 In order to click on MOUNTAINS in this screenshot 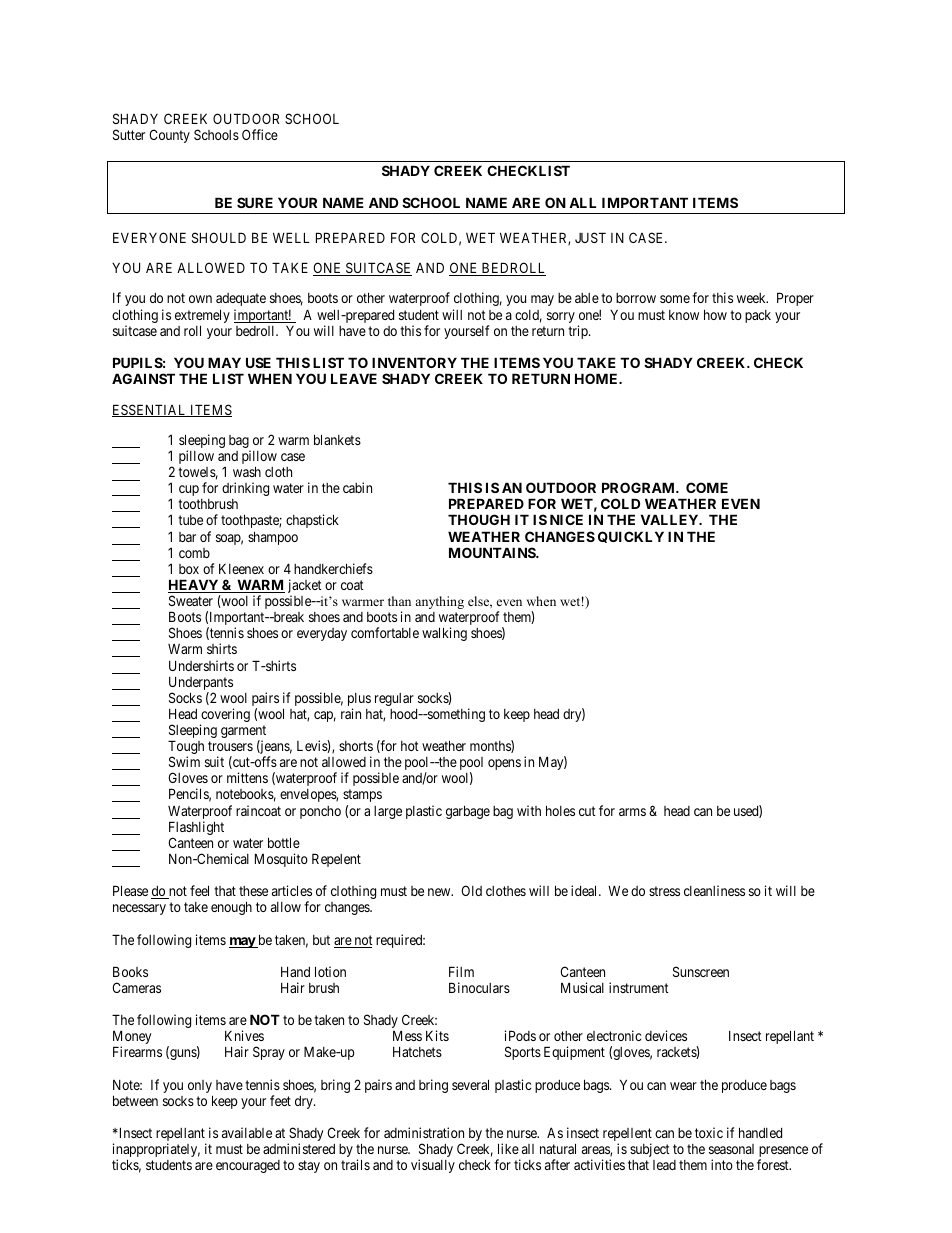, I will do `click(493, 552)`.
